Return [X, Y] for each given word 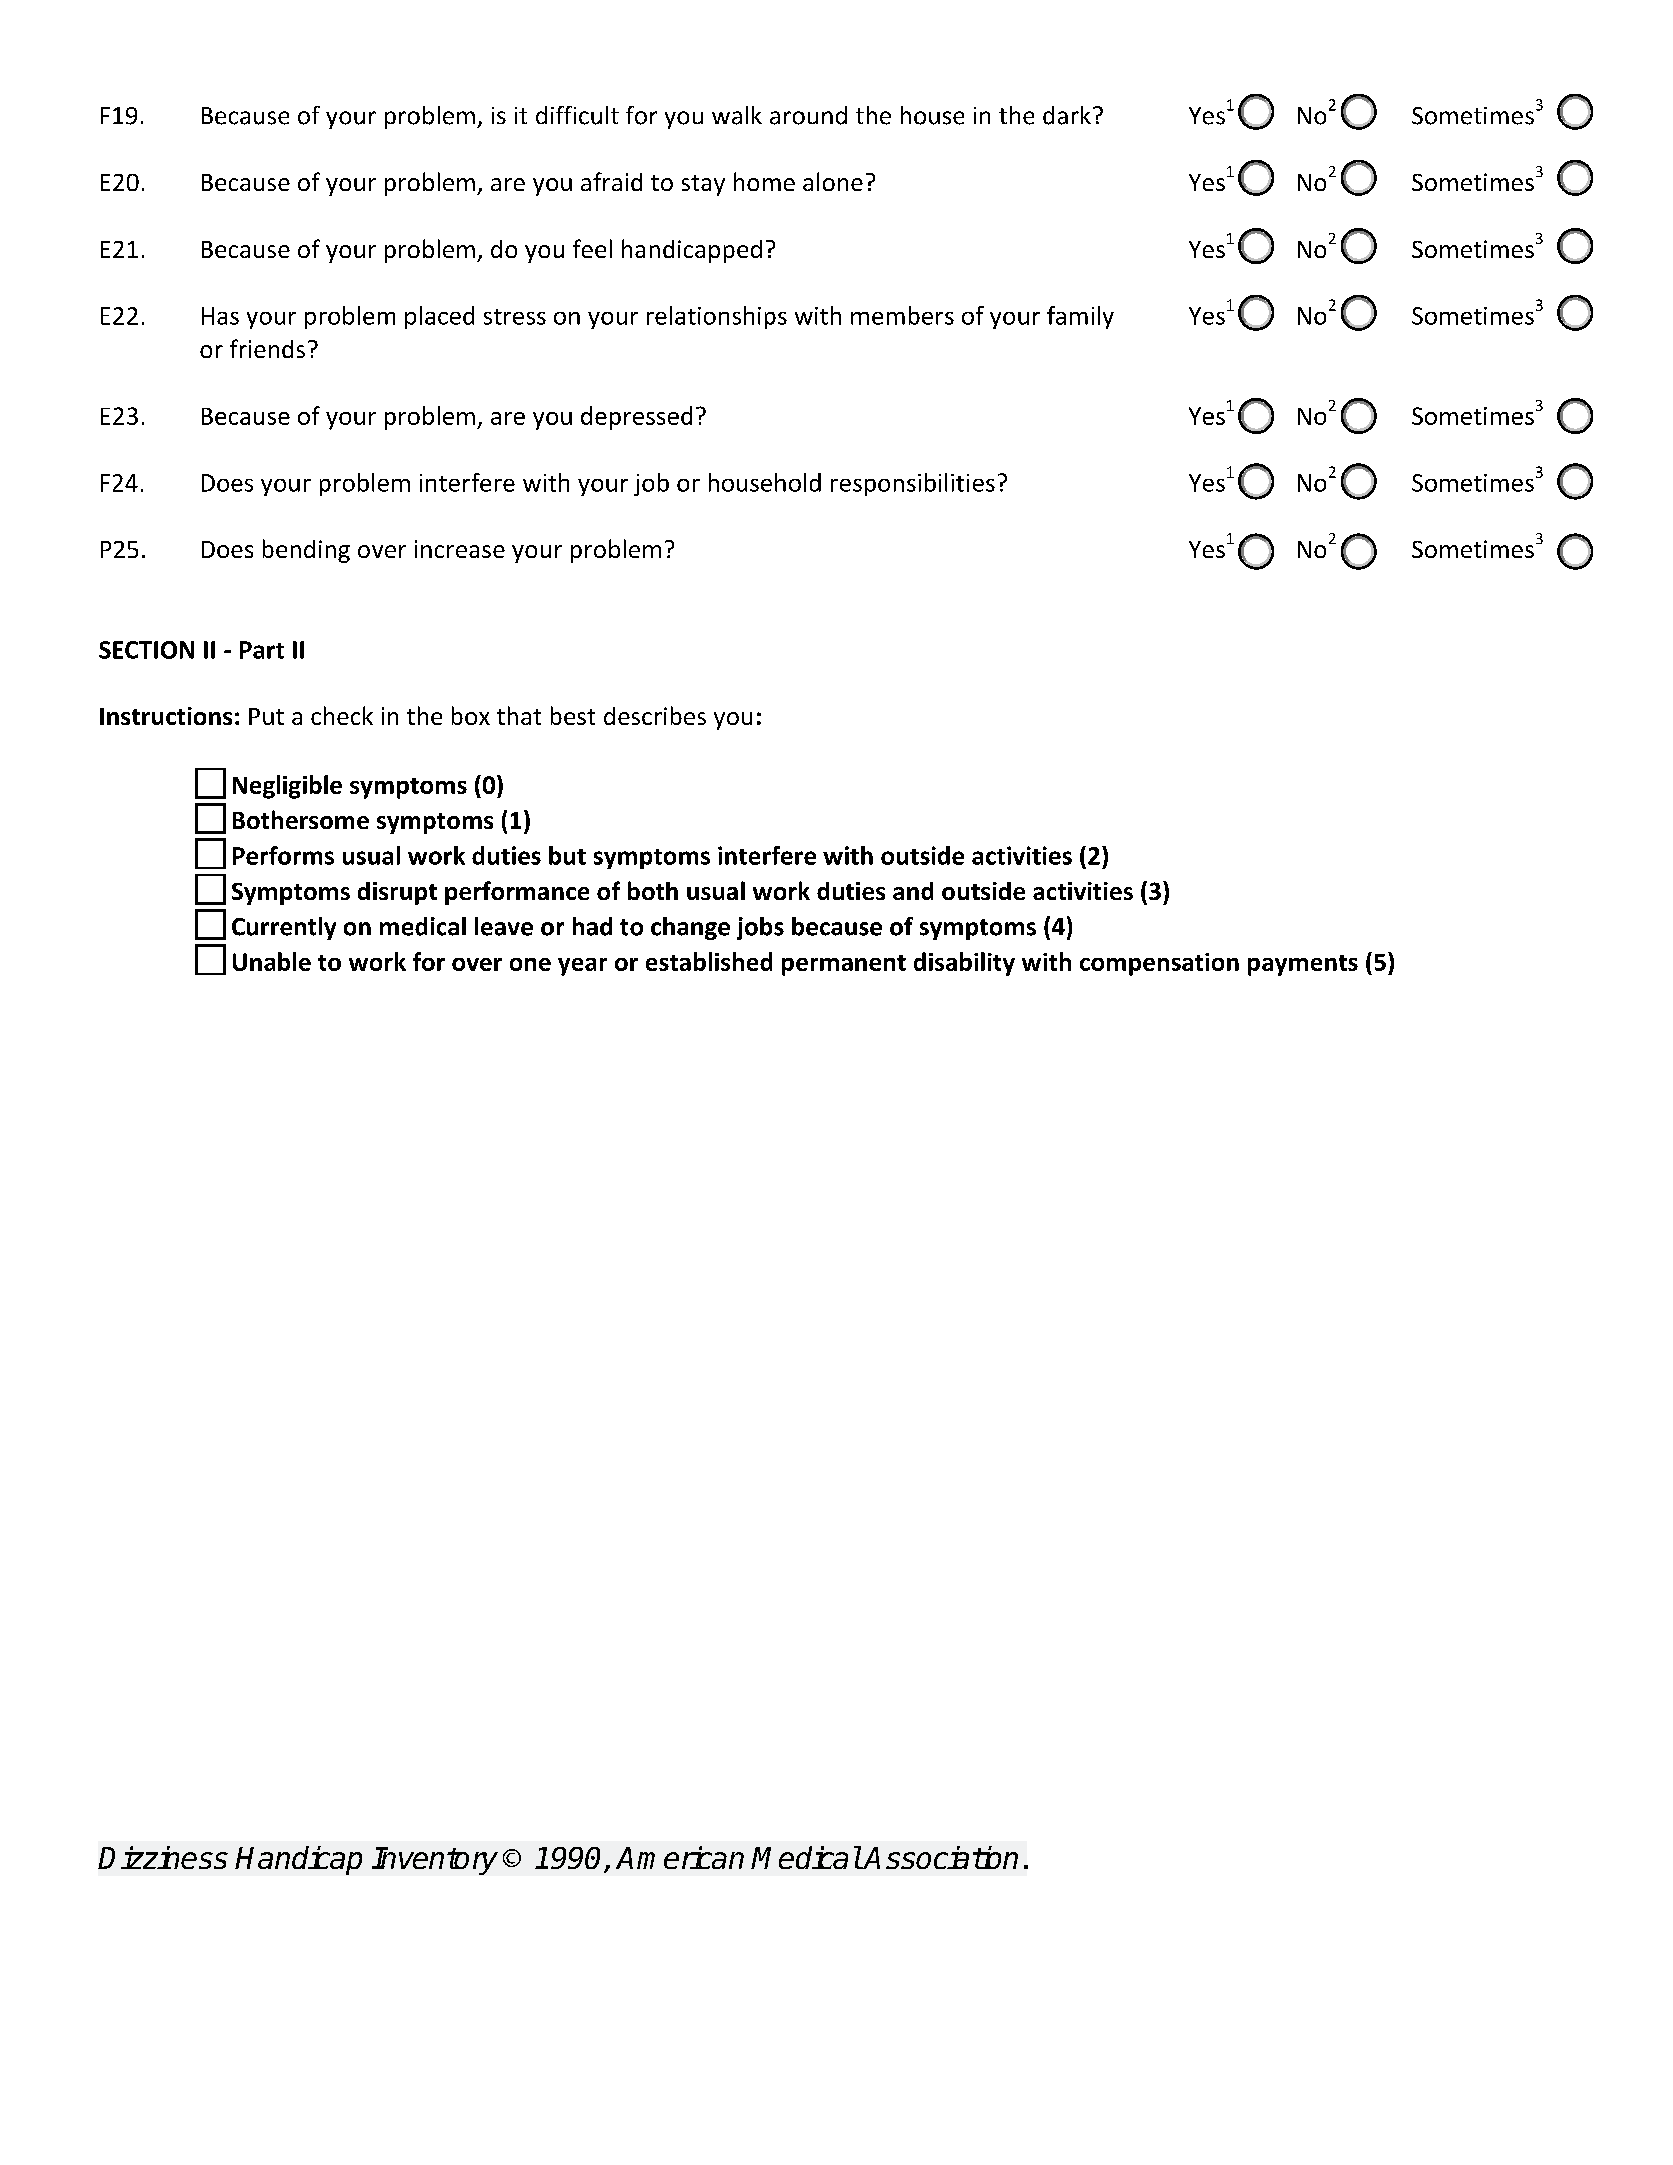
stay [703, 185]
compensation [1159, 964]
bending [306, 551]
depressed [636, 418]
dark [1067, 115]
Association [940, 1857]
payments [1303, 965]
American [680, 1857]
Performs [283, 855]
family [1080, 317]
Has [220, 316]
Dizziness [163, 1857]
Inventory [435, 1861]
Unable [272, 961]
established [709, 961]
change [690, 928]
